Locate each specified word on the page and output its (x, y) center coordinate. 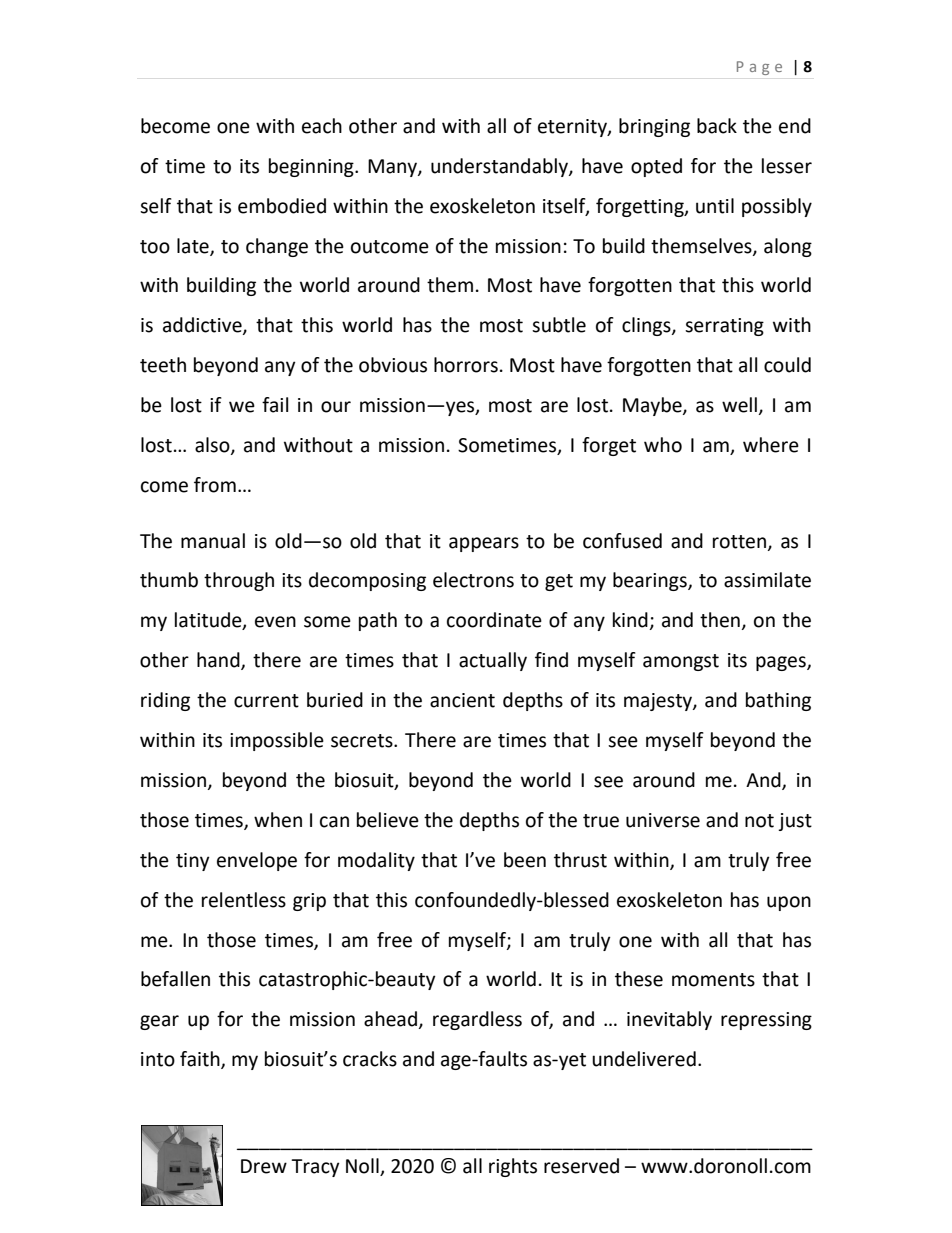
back (717, 126)
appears (484, 544)
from (215, 485)
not (759, 821)
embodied (282, 206)
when (278, 820)
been (525, 860)
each (322, 126)
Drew (264, 1166)
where (771, 445)
